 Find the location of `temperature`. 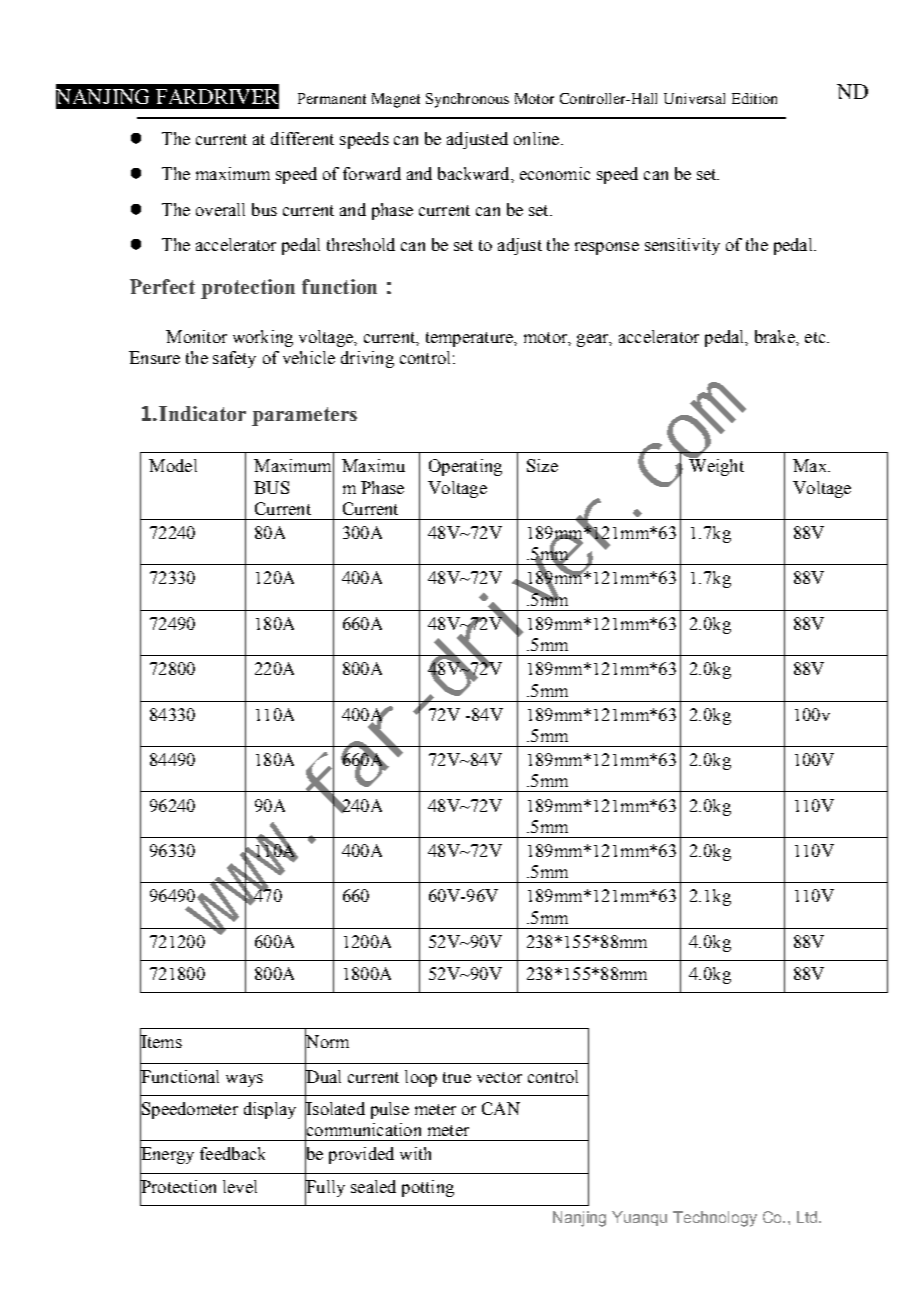

temperature is located at coordinates (470, 339).
